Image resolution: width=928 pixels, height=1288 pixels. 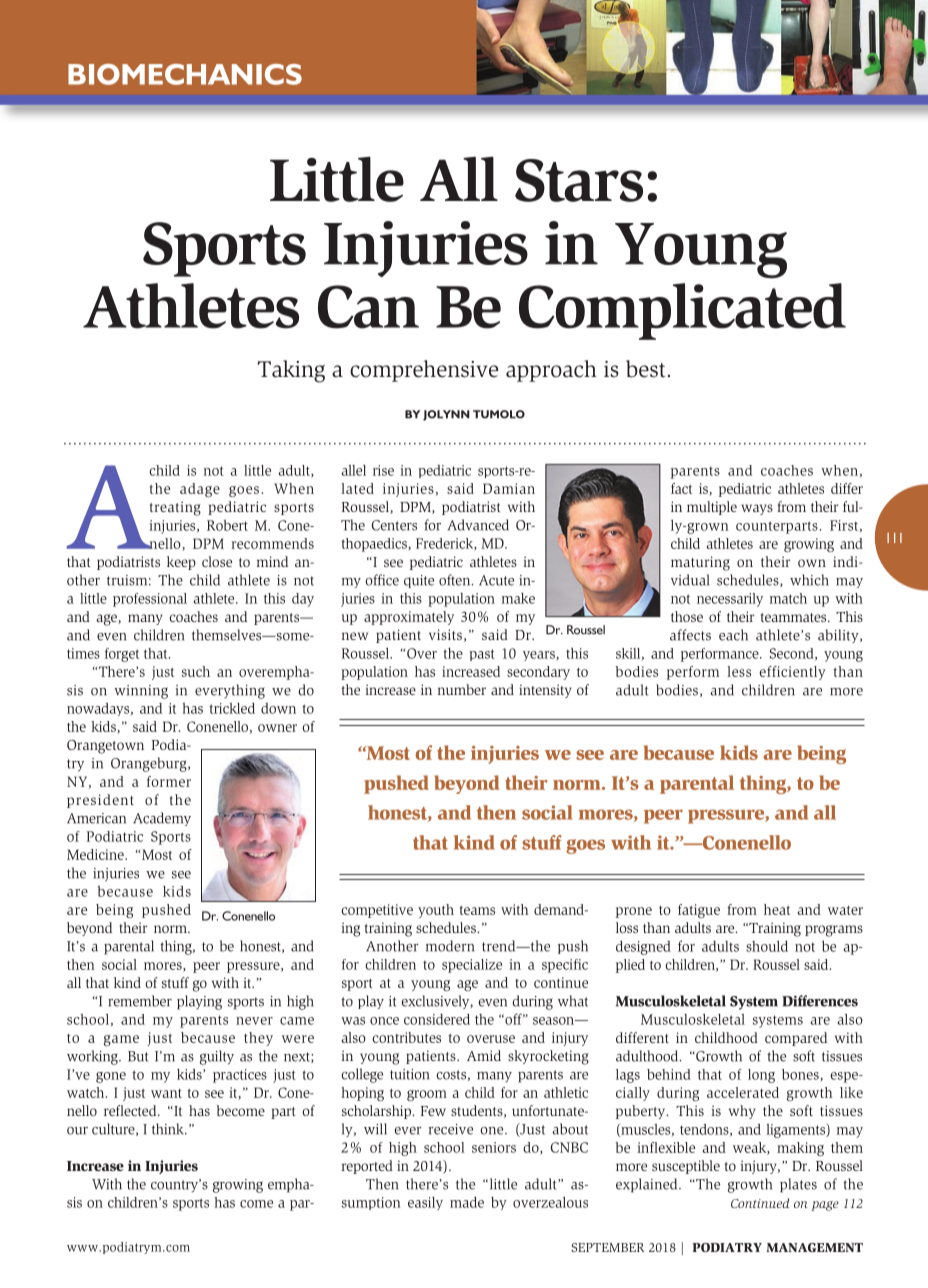 What do you see at coordinates (196, 671) in the screenshot?
I see `such` at bounding box center [196, 671].
